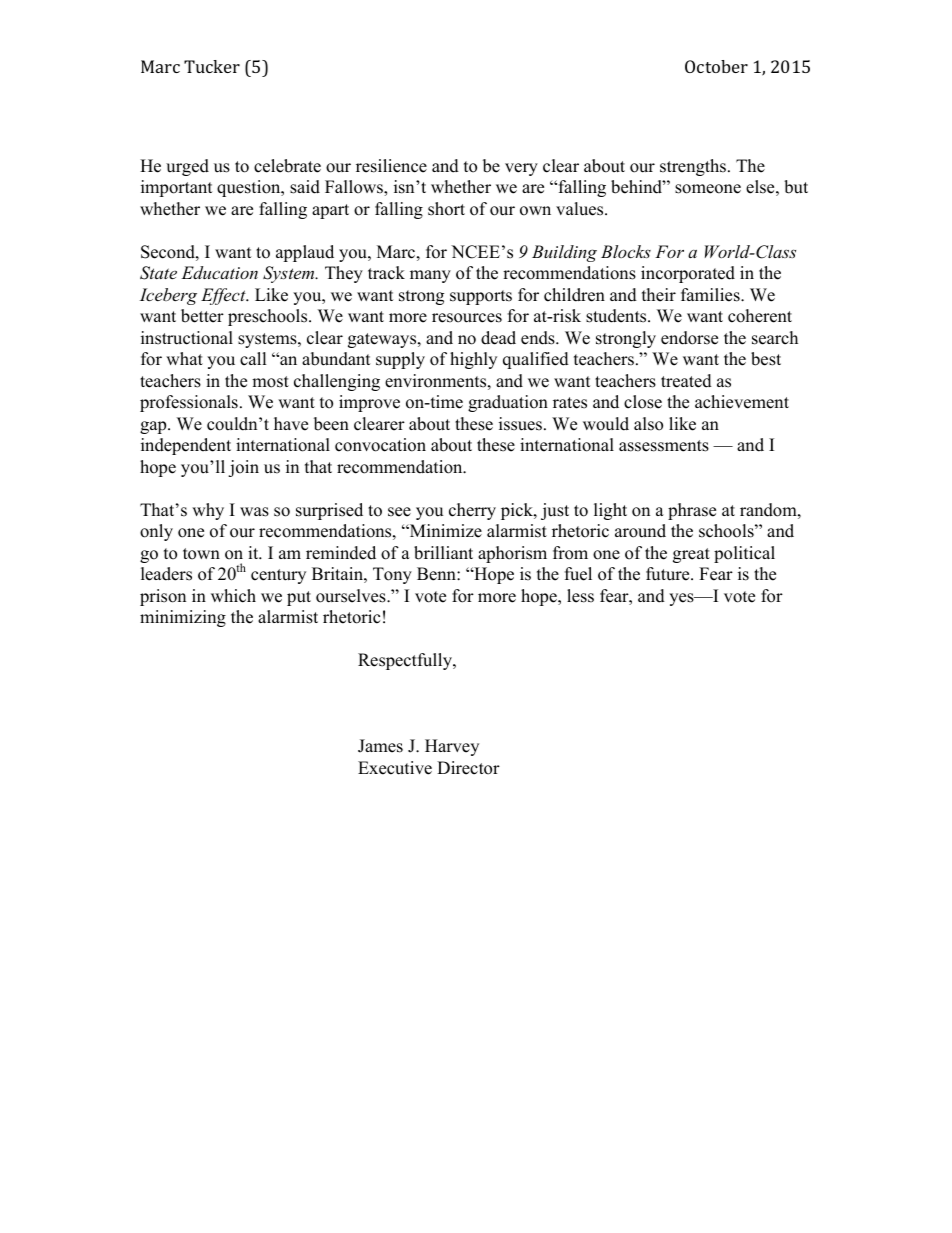  I want to click on achievement, so click(742, 402).
